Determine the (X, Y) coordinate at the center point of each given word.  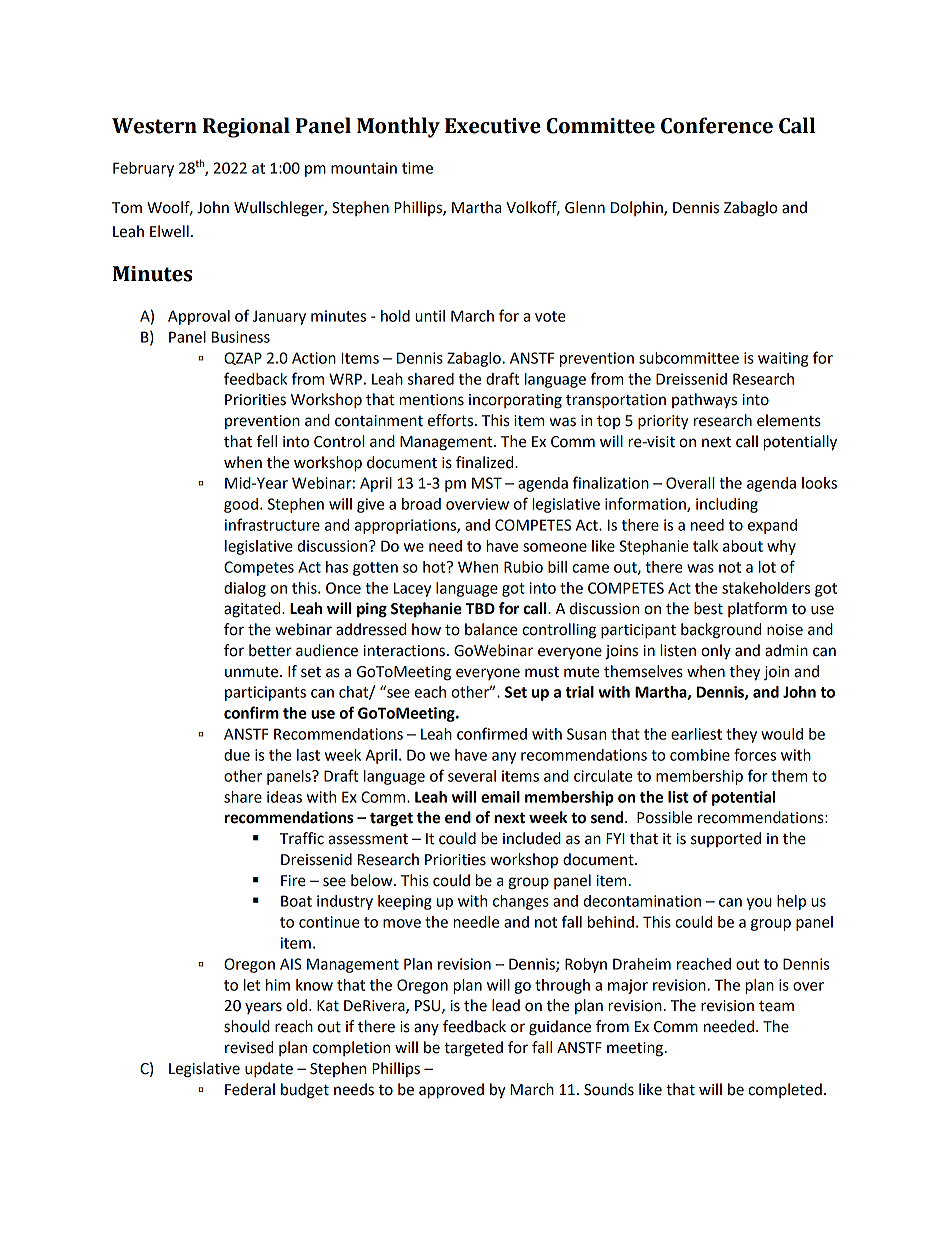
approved (451, 1091)
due (237, 755)
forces (755, 754)
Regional (246, 127)
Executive (493, 126)
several (472, 776)
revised (249, 1047)
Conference (717, 125)
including (727, 505)
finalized (486, 462)
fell (267, 441)
